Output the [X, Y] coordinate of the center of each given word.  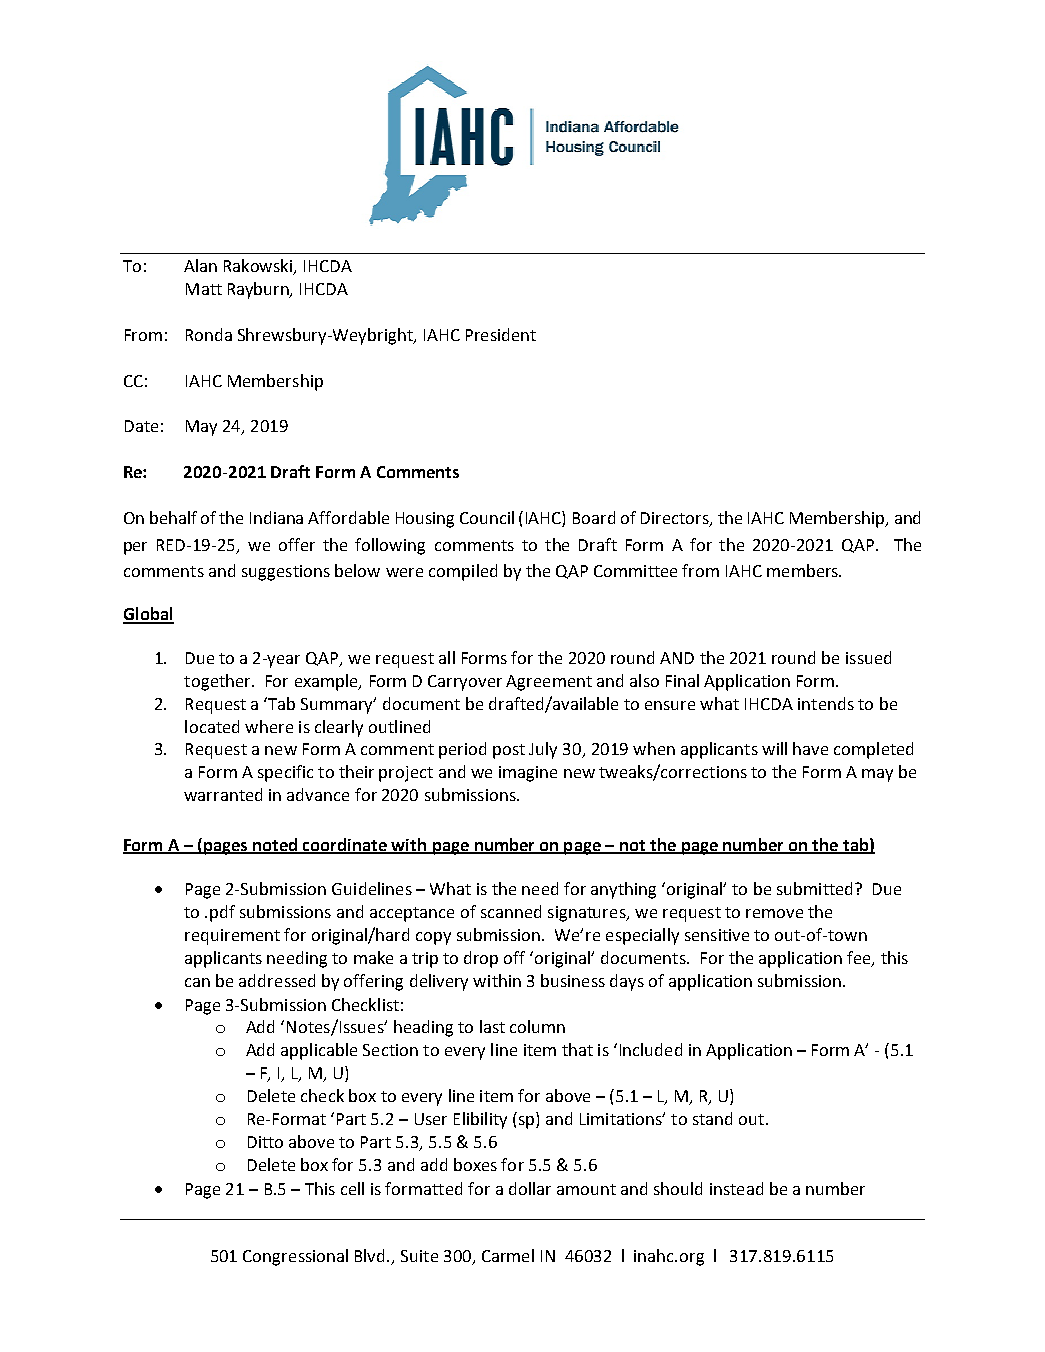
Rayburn [260, 290]
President [501, 334]
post [509, 751]
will [774, 748]
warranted [223, 794]
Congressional [295, 1257]
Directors [676, 519]
